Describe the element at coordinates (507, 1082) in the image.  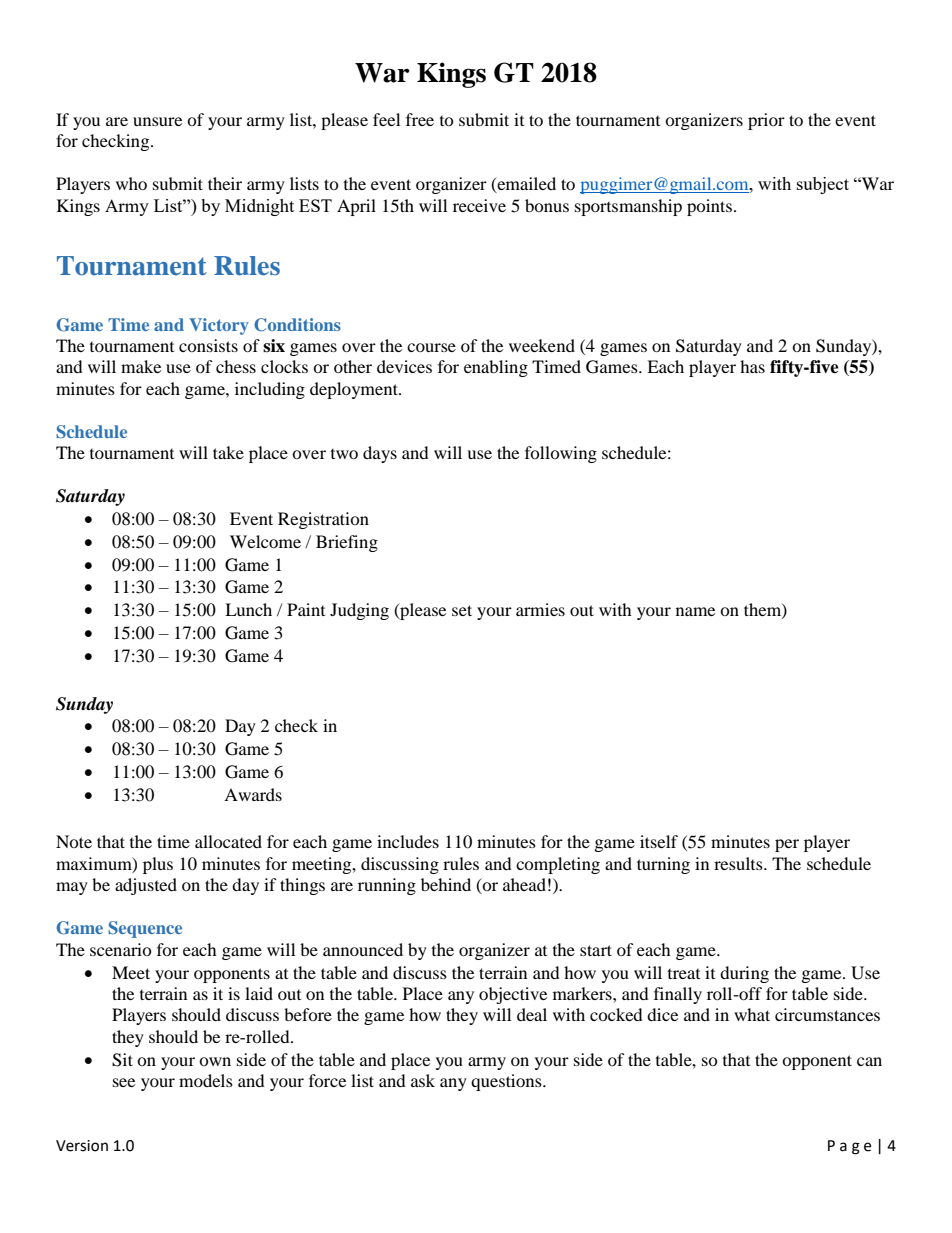
I see `questions` at that location.
